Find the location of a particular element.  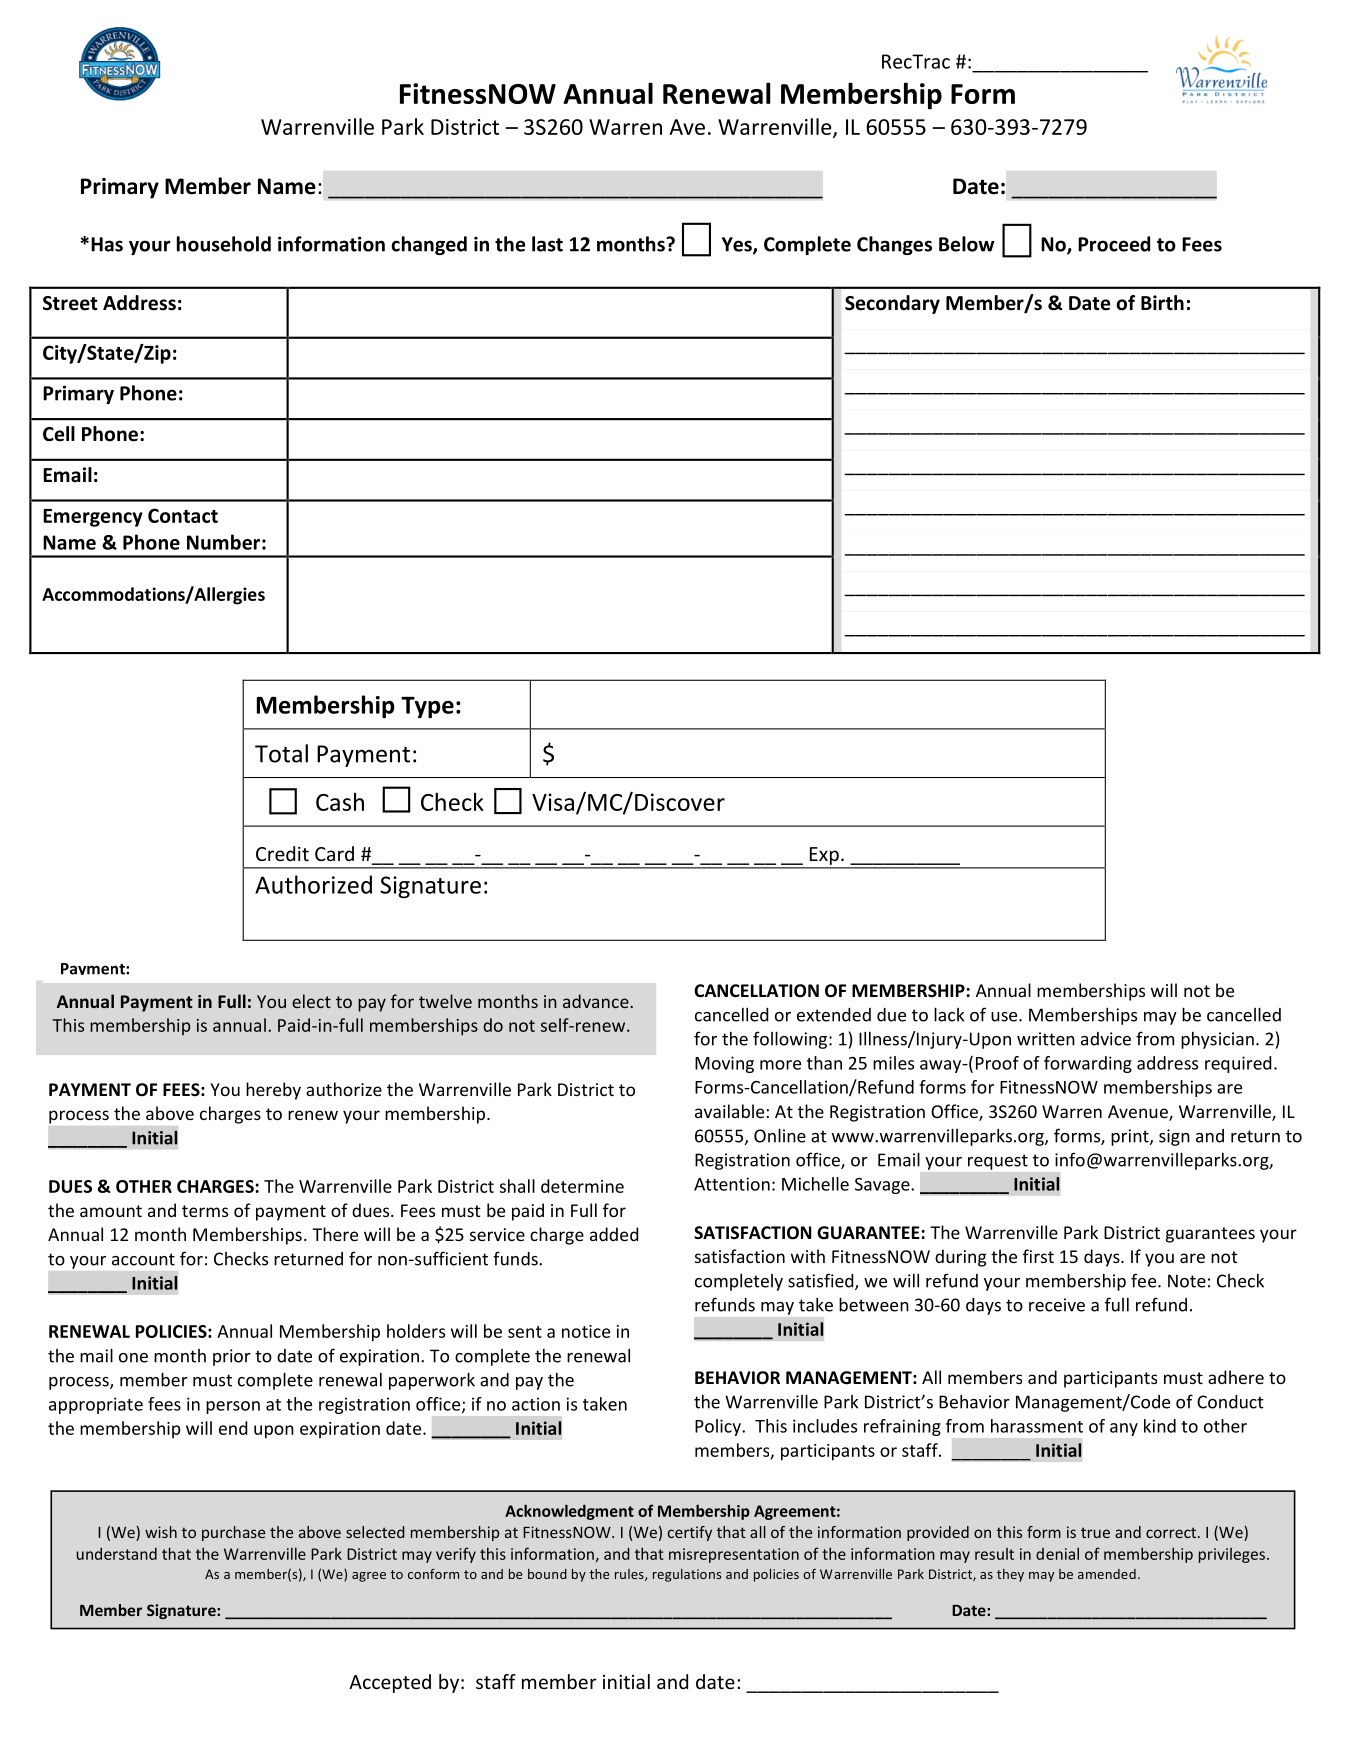

notice is located at coordinates (586, 1331).
